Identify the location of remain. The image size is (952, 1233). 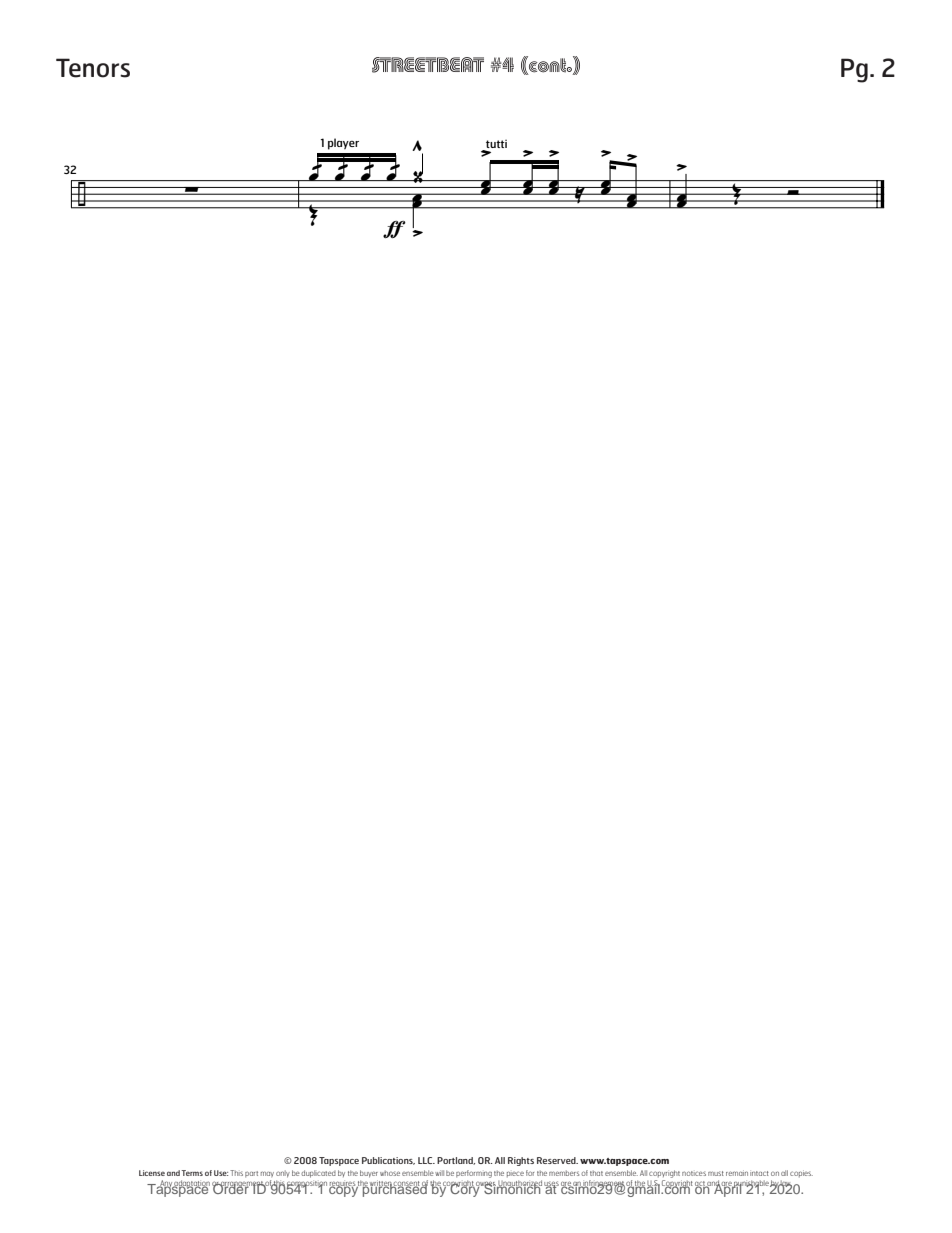
(737, 1173).
